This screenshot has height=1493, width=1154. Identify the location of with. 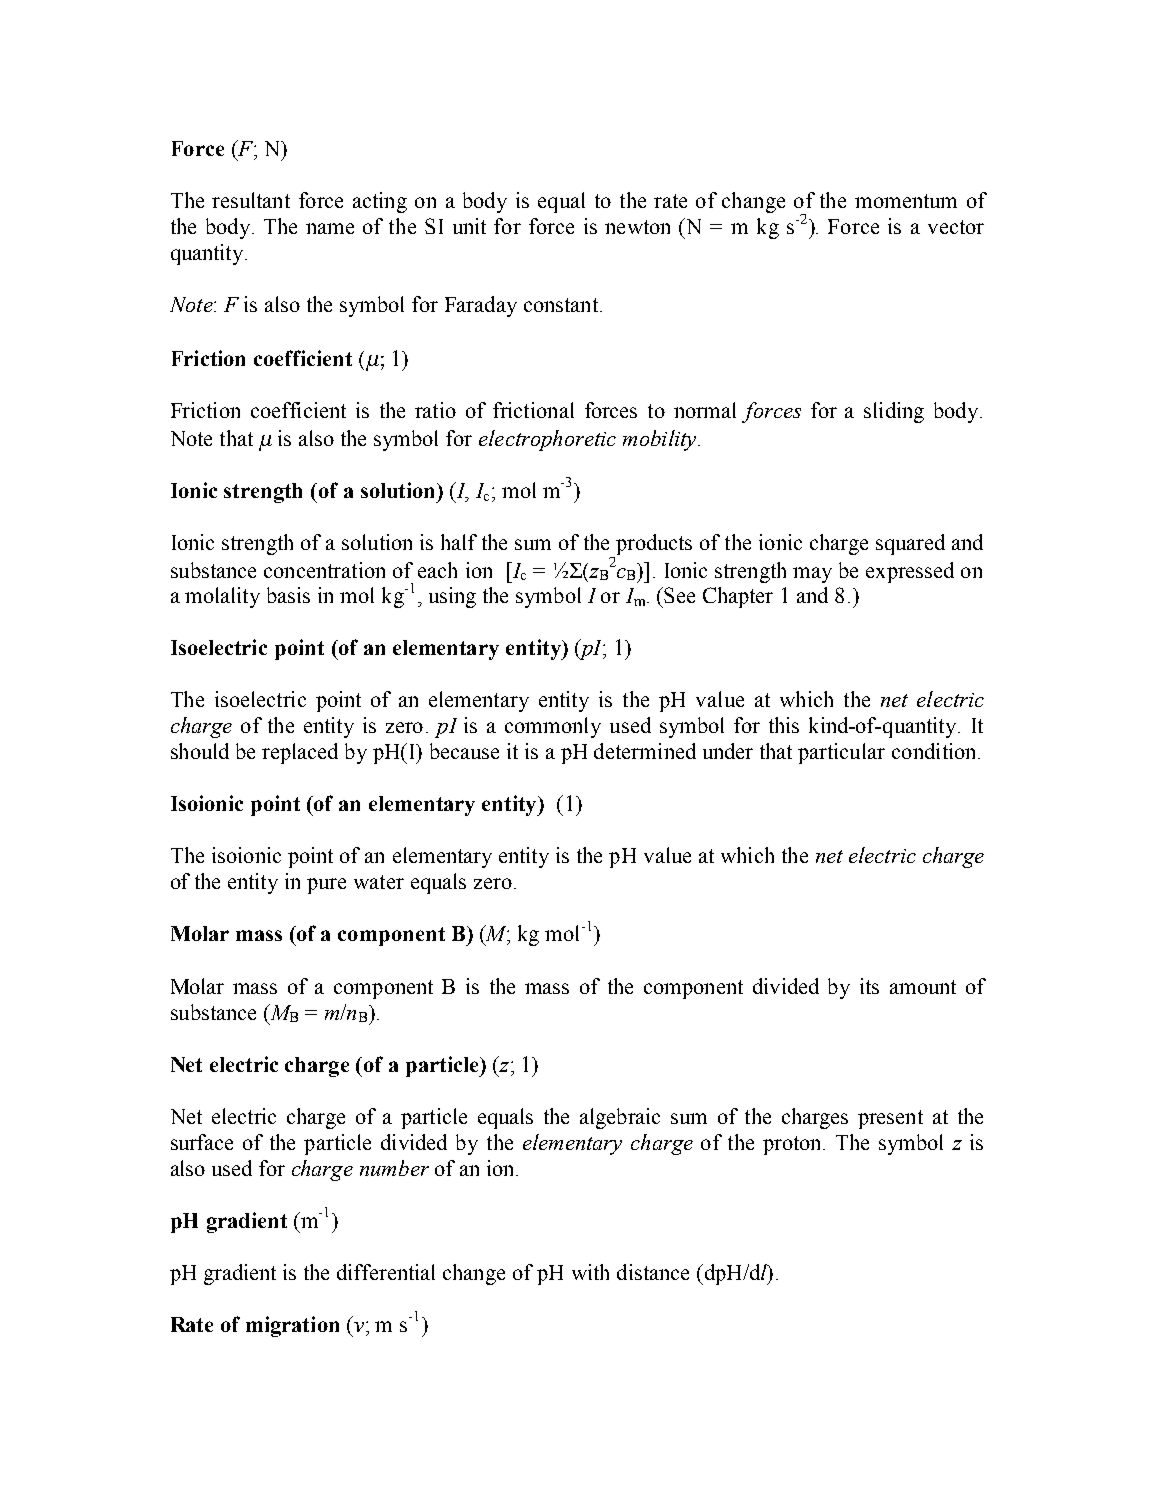
(590, 1272).
